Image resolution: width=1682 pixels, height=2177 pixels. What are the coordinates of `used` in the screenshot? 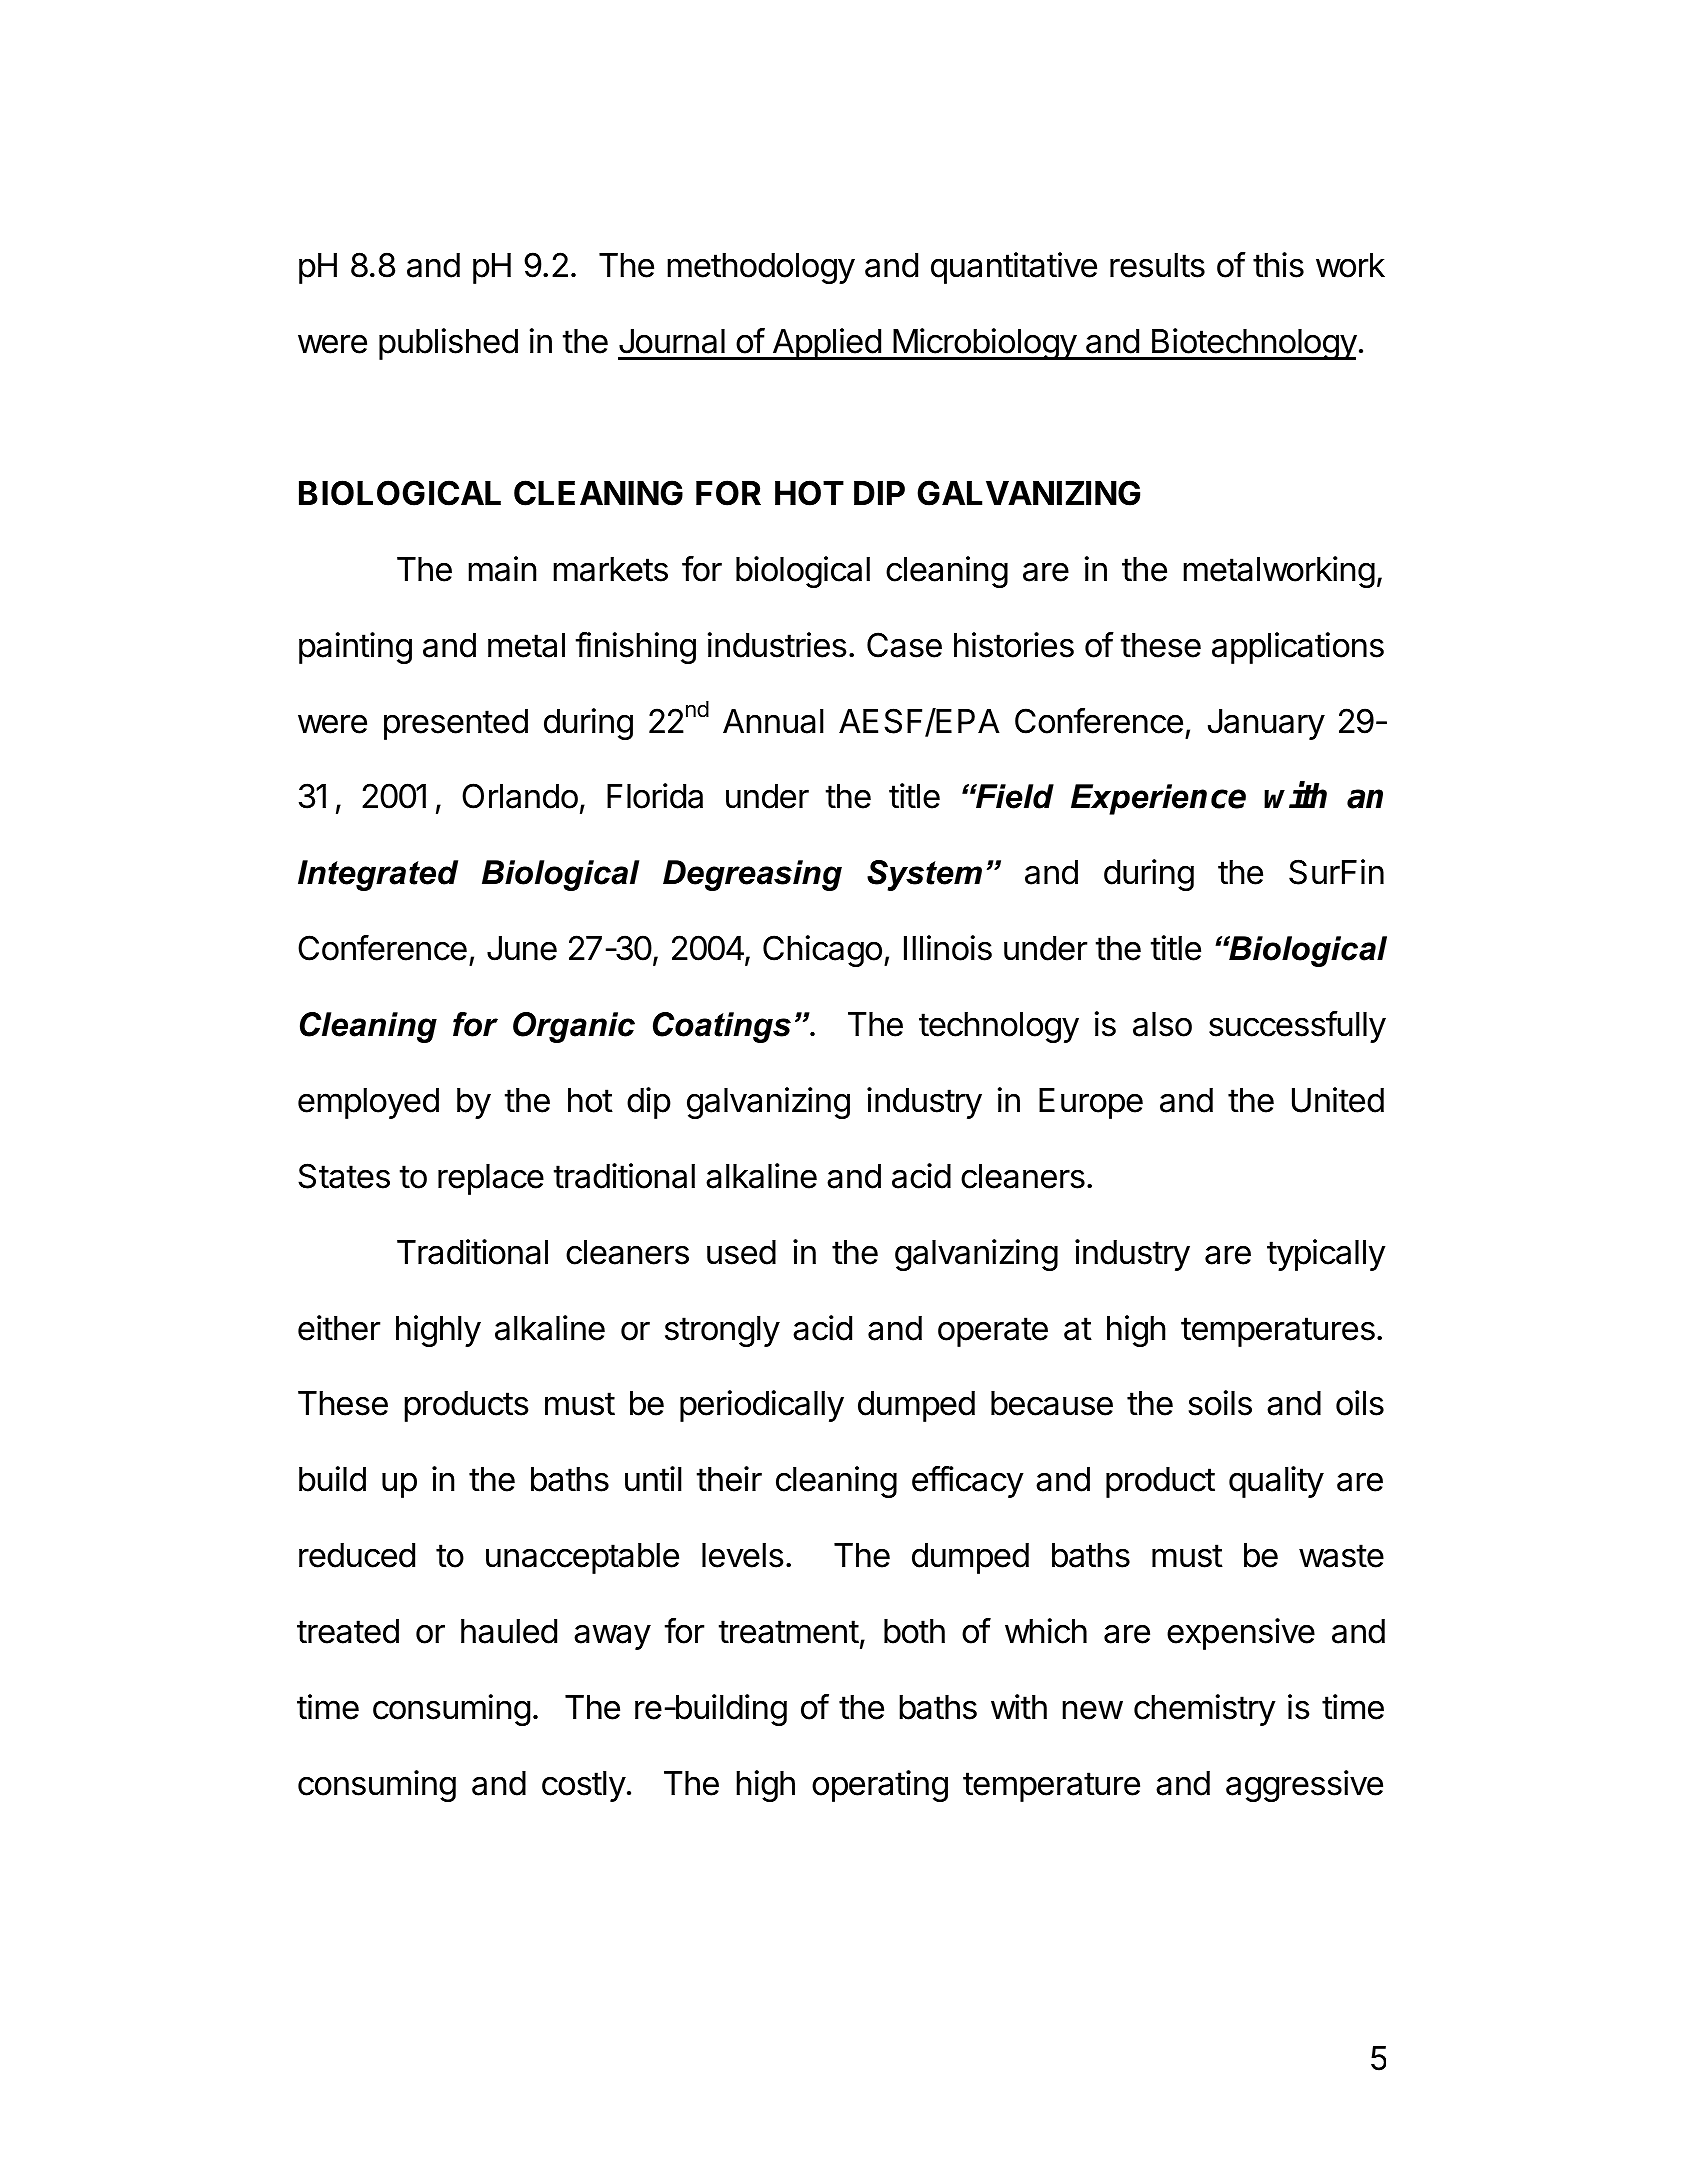 It's located at (741, 1252).
